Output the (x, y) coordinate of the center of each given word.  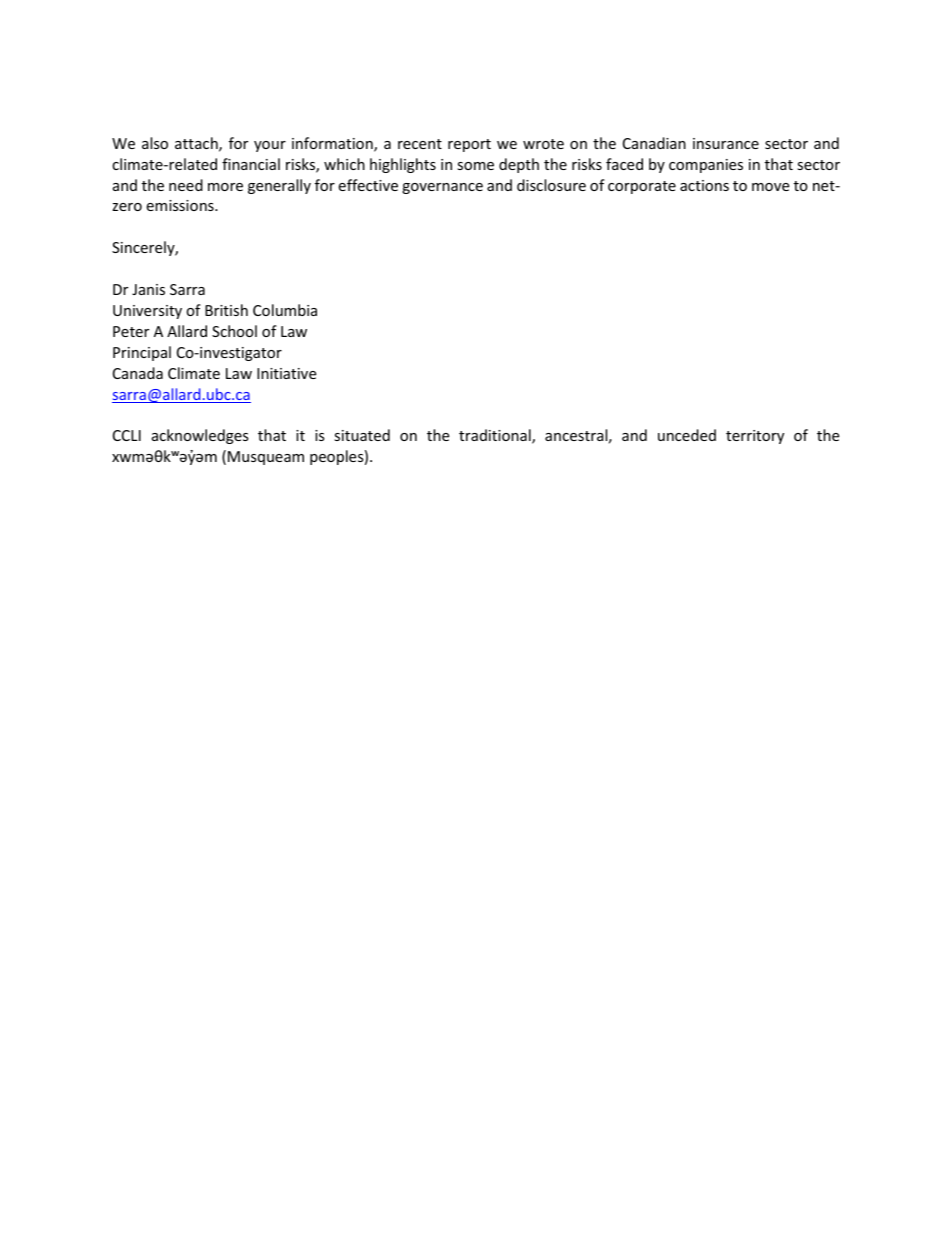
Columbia (285, 310)
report (469, 145)
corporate (642, 187)
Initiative (286, 373)
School (234, 331)
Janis (148, 289)
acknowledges (200, 436)
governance (442, 188)
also (155, 143)
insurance (726, 143)
